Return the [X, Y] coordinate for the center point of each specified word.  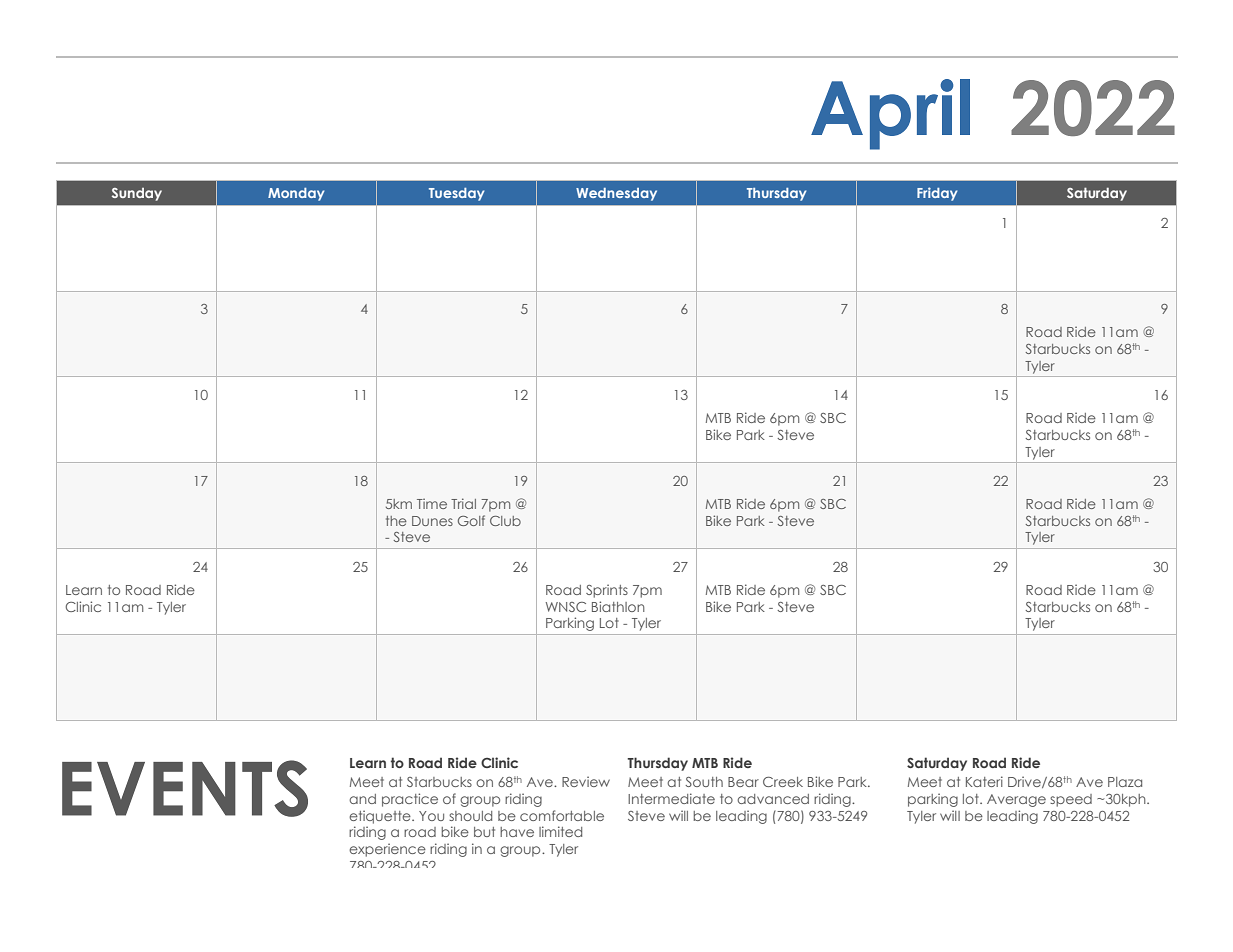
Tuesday [456, 194]
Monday [296, 194]
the [396, 521]
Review [586, 781]
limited [560, 831]
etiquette [381, 817]
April [890, 114]
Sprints [607, 591]
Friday [937, 194]
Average [1016, 800]
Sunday [137, 194]
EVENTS [185, 788]
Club [505, 521]
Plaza [1125, 782]
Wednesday [616, 194]
